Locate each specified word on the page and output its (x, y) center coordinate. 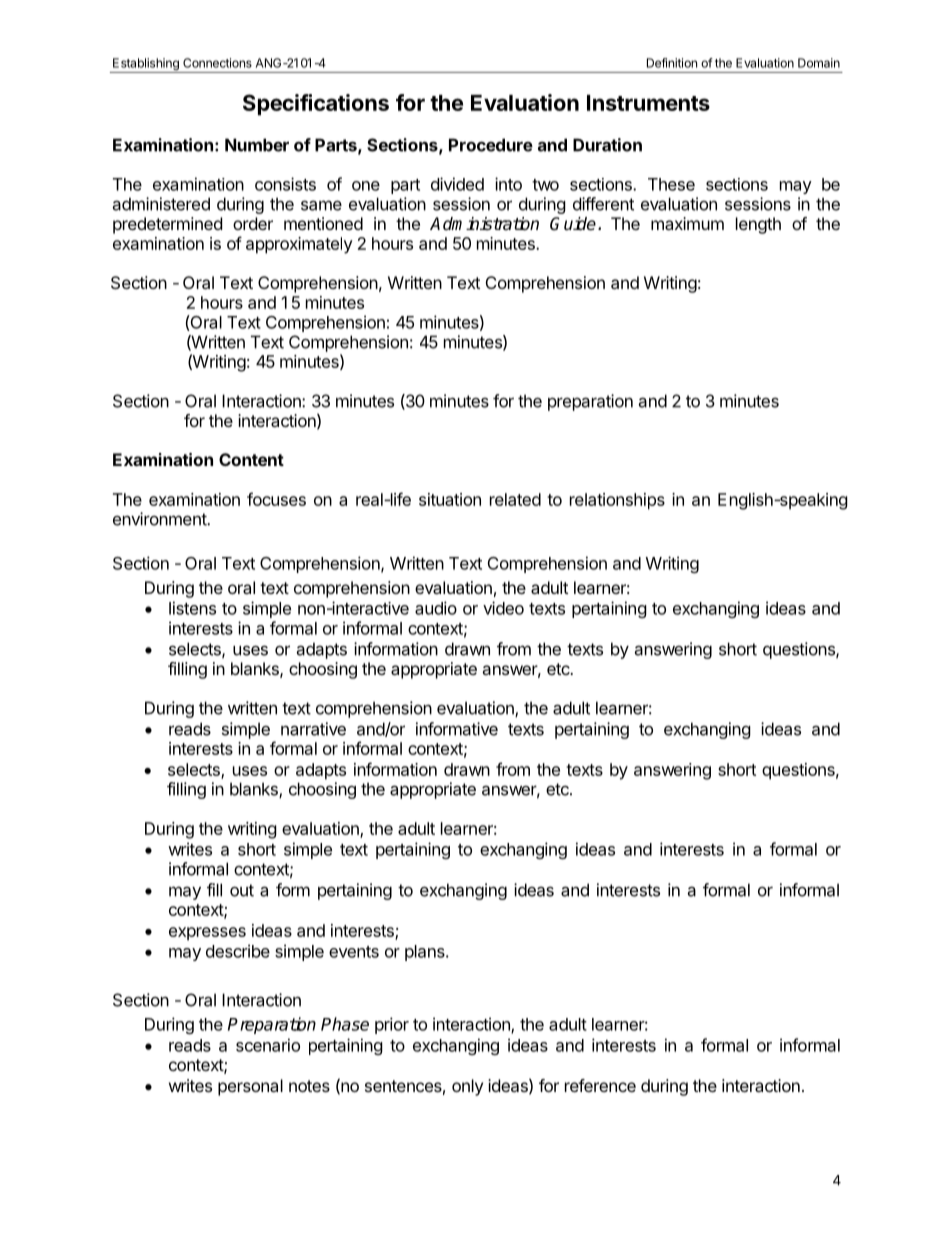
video (503, 608)
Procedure (491, 145)
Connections (217, 63)
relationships (617, 501)
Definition (672, 63)
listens (192, 608)
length (758, 225)
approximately (299, 245)
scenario (268, 1045)
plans (426, 953)
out (242, 890)
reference (600, 1085)
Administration (484, 224)
